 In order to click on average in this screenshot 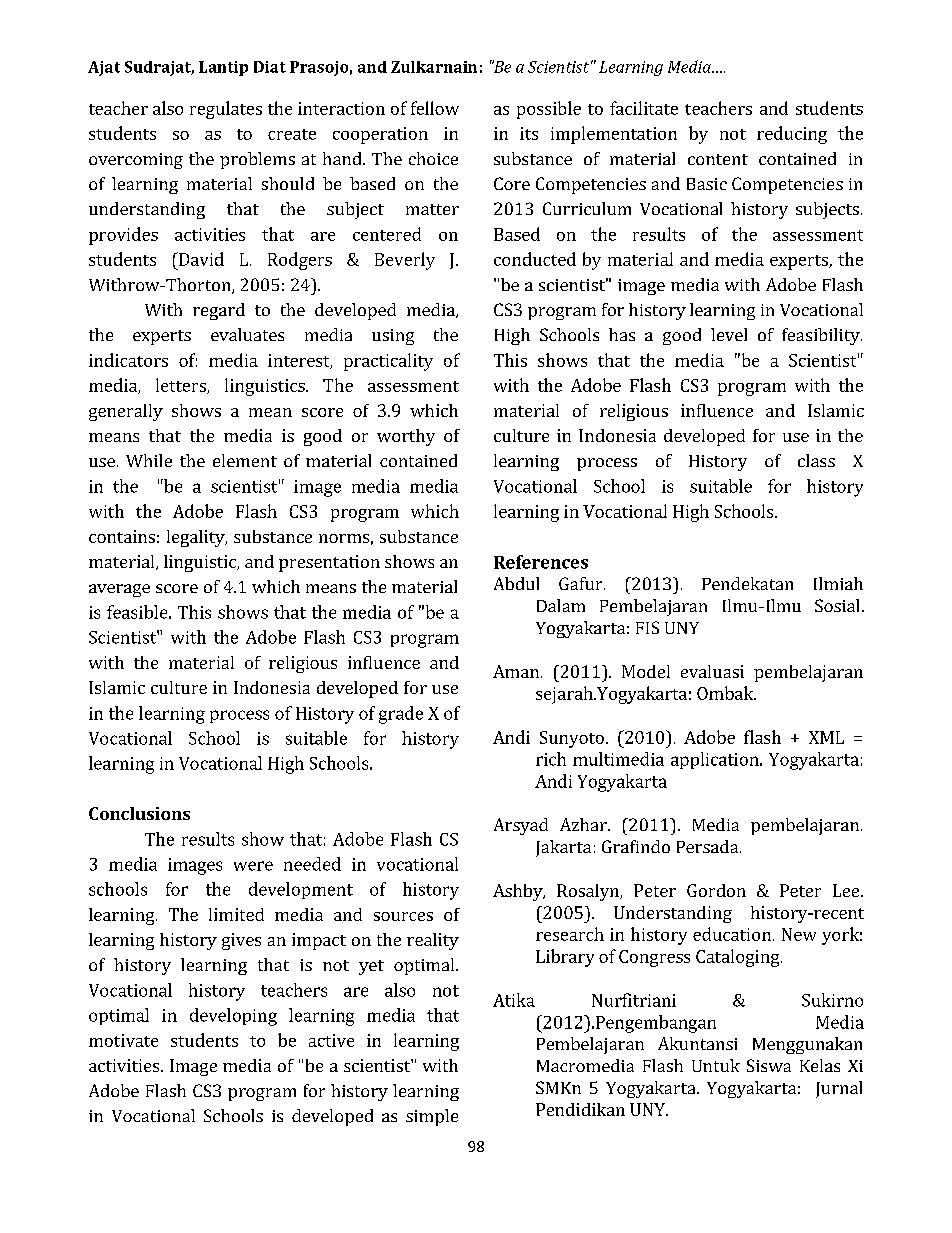, I will do `click(119, 590)`.
